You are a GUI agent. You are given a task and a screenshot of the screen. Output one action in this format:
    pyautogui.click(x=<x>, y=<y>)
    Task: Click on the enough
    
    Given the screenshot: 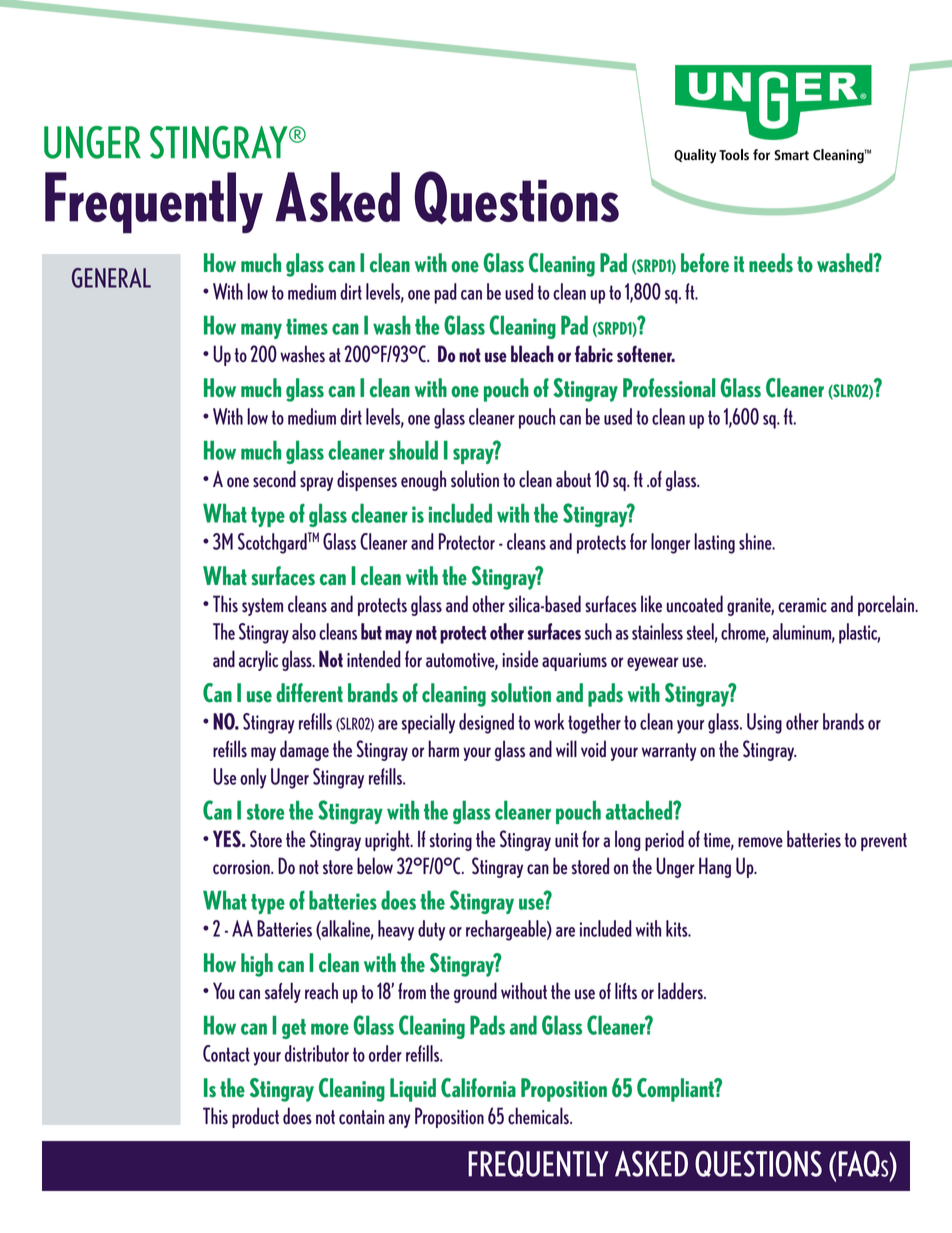 What is the action you would take?
    pyautogui.click(x=423, y=480)
